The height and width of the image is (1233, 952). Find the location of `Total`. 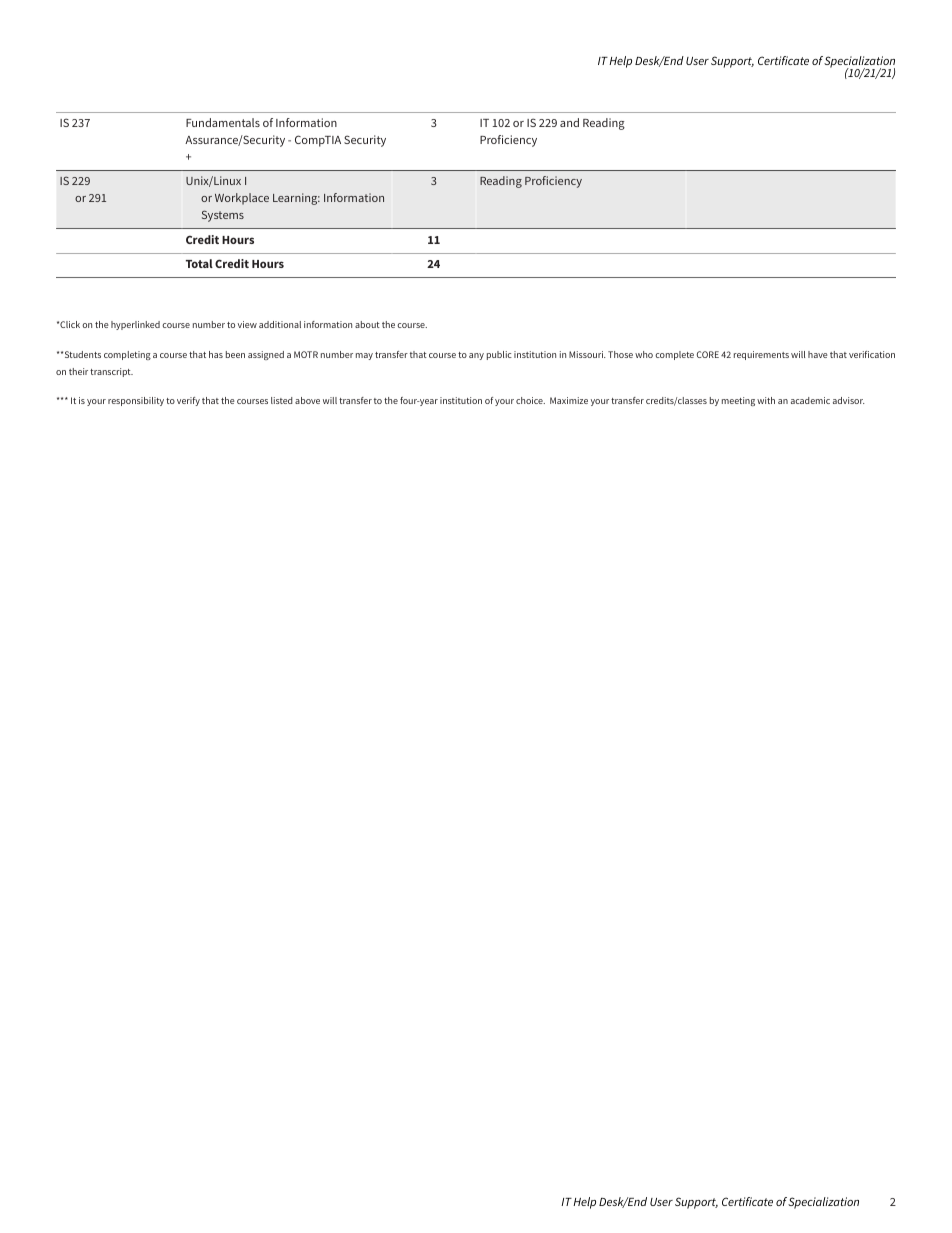

Total is located at coordinates (199, 263).
